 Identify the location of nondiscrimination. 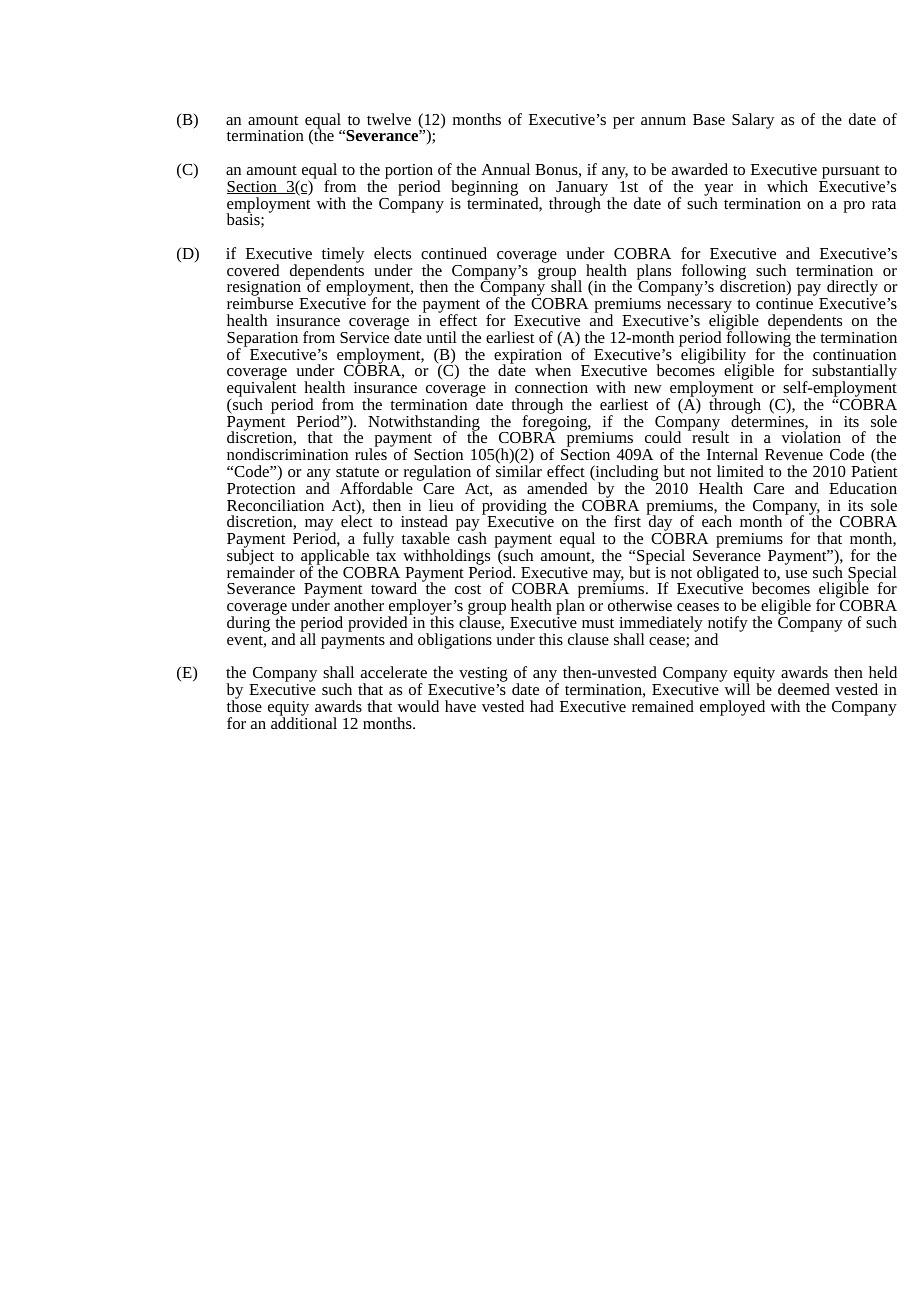
(287, 454).
